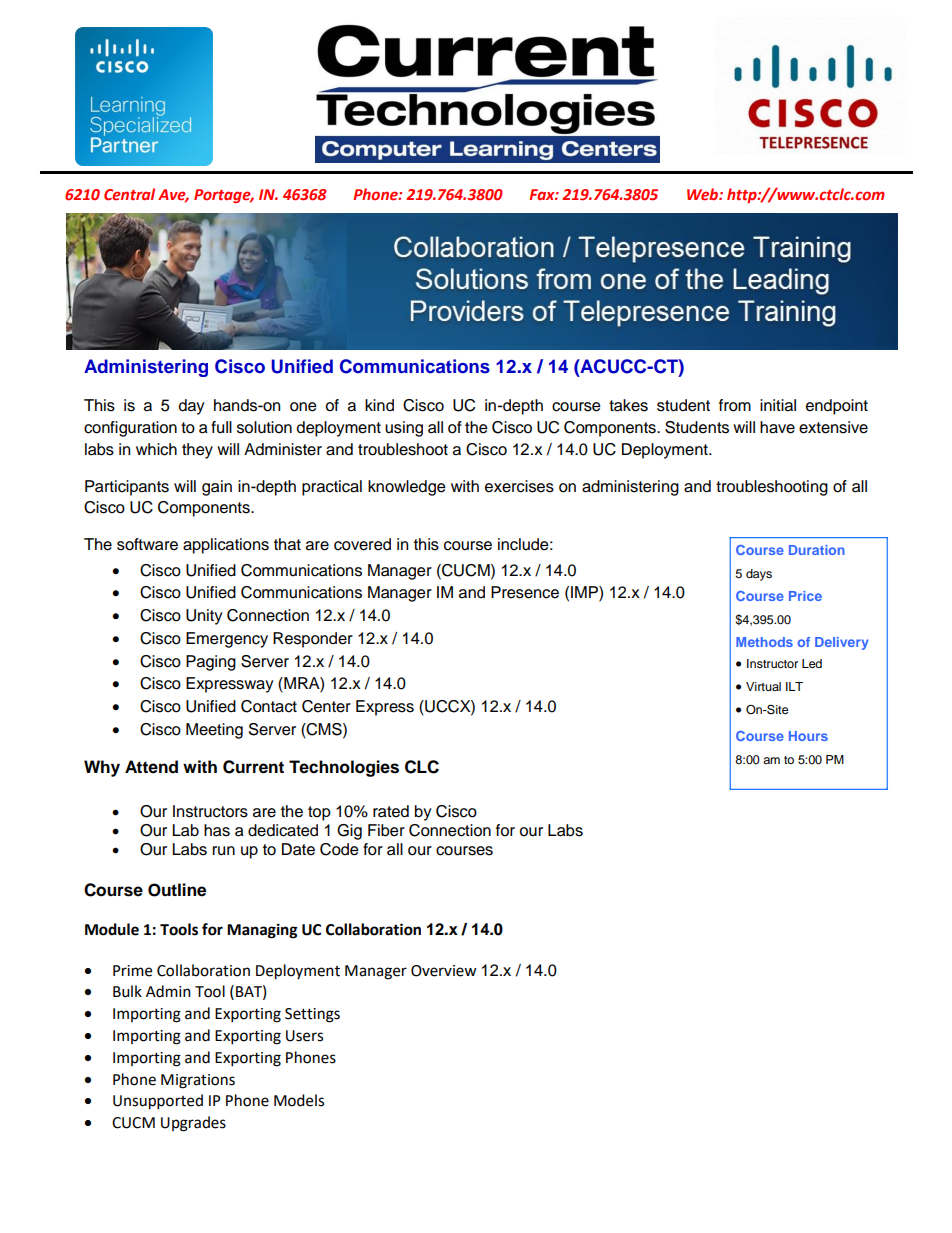  Describe the element at coordinates (198, 1081) in the document. I see `Migrations` at that location.
